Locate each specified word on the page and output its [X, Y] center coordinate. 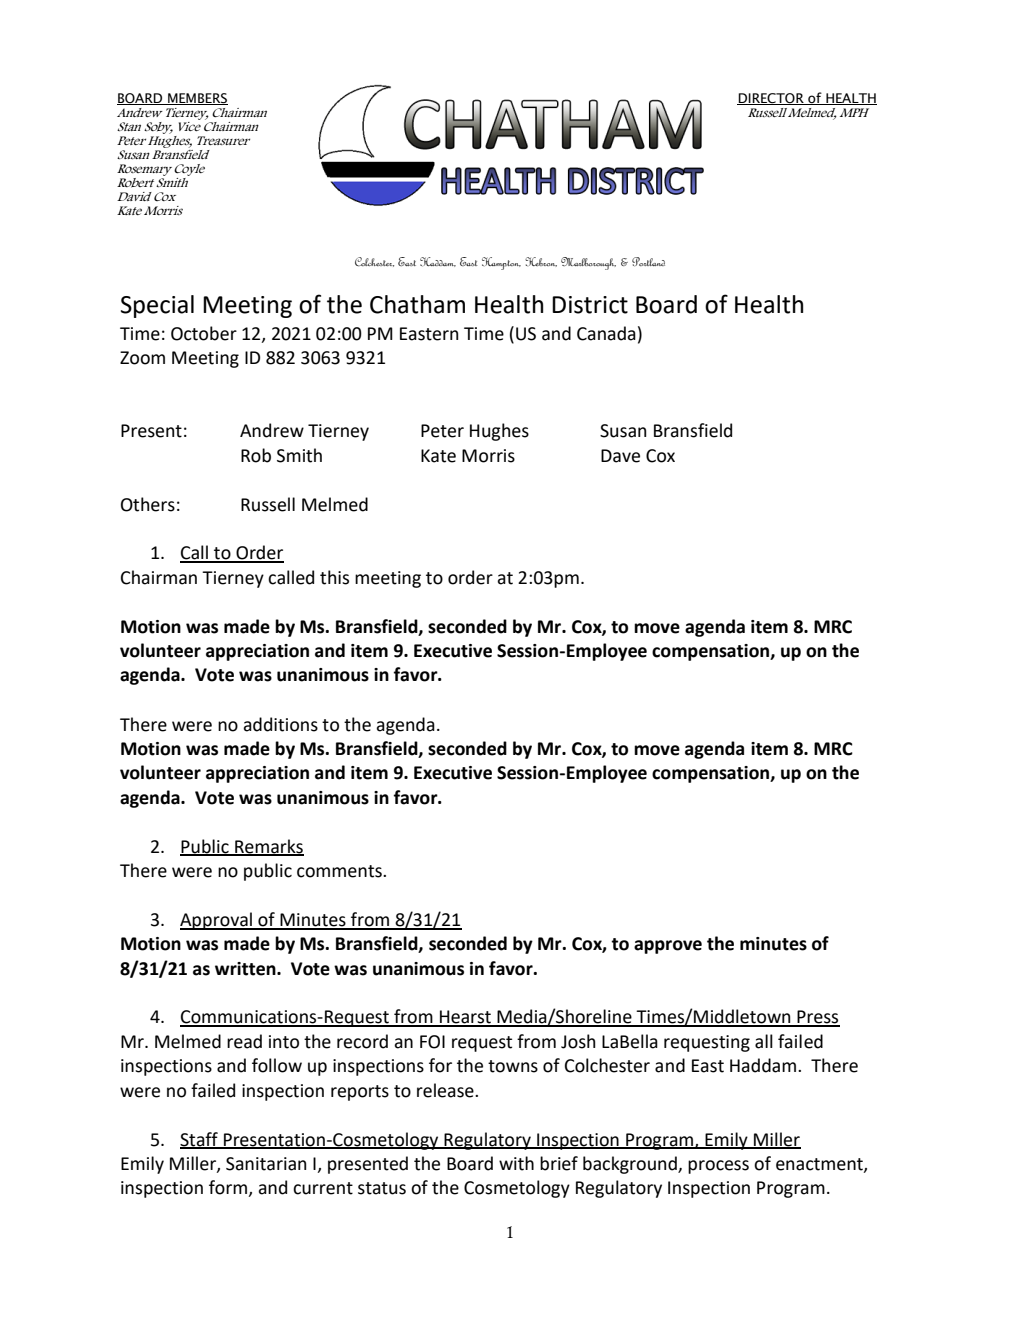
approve [668, 947]
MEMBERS [197, 99]
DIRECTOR [771, 99]
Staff [200, 1140]
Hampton [501, 263]
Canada [606, 333]
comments [340, 871]
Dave [620, 456]
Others [148, 504]
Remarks [268, 847]
